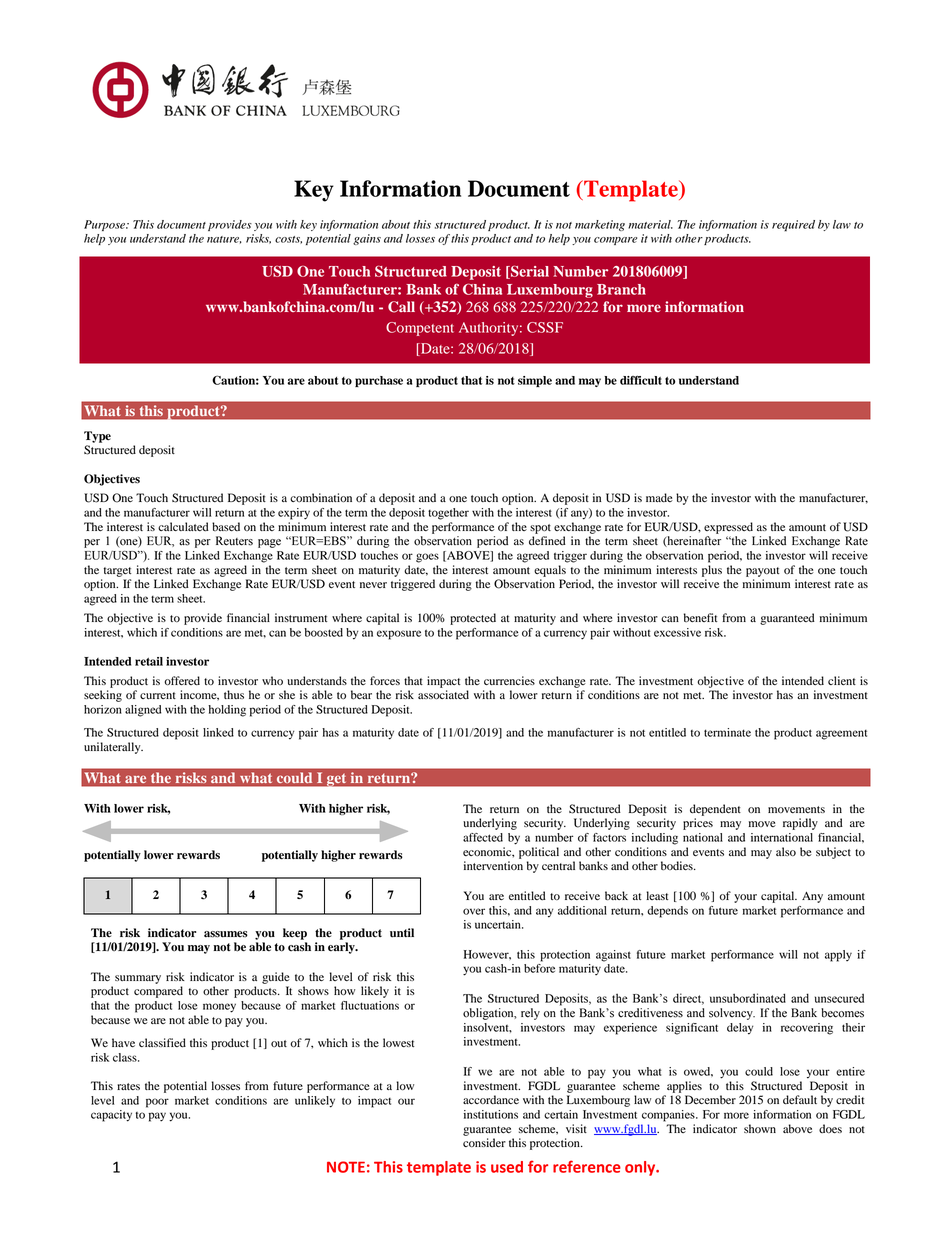 The image size is (952, 1233). Describe the element at coordinates (760, 1128) in the page. I see `shown` at that location.
